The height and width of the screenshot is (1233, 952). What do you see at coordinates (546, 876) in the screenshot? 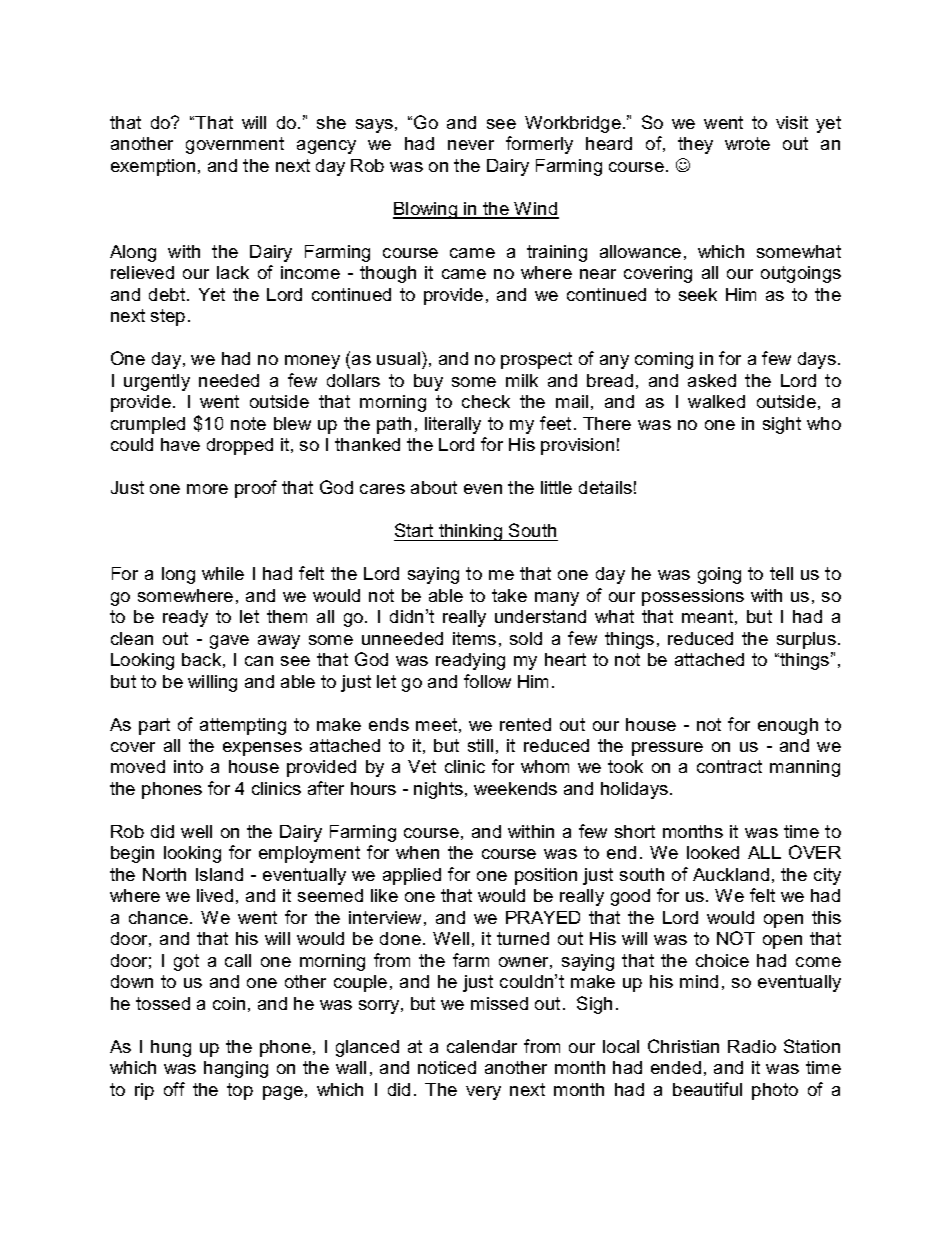
I see `position` at bounding box center [546, 876].
